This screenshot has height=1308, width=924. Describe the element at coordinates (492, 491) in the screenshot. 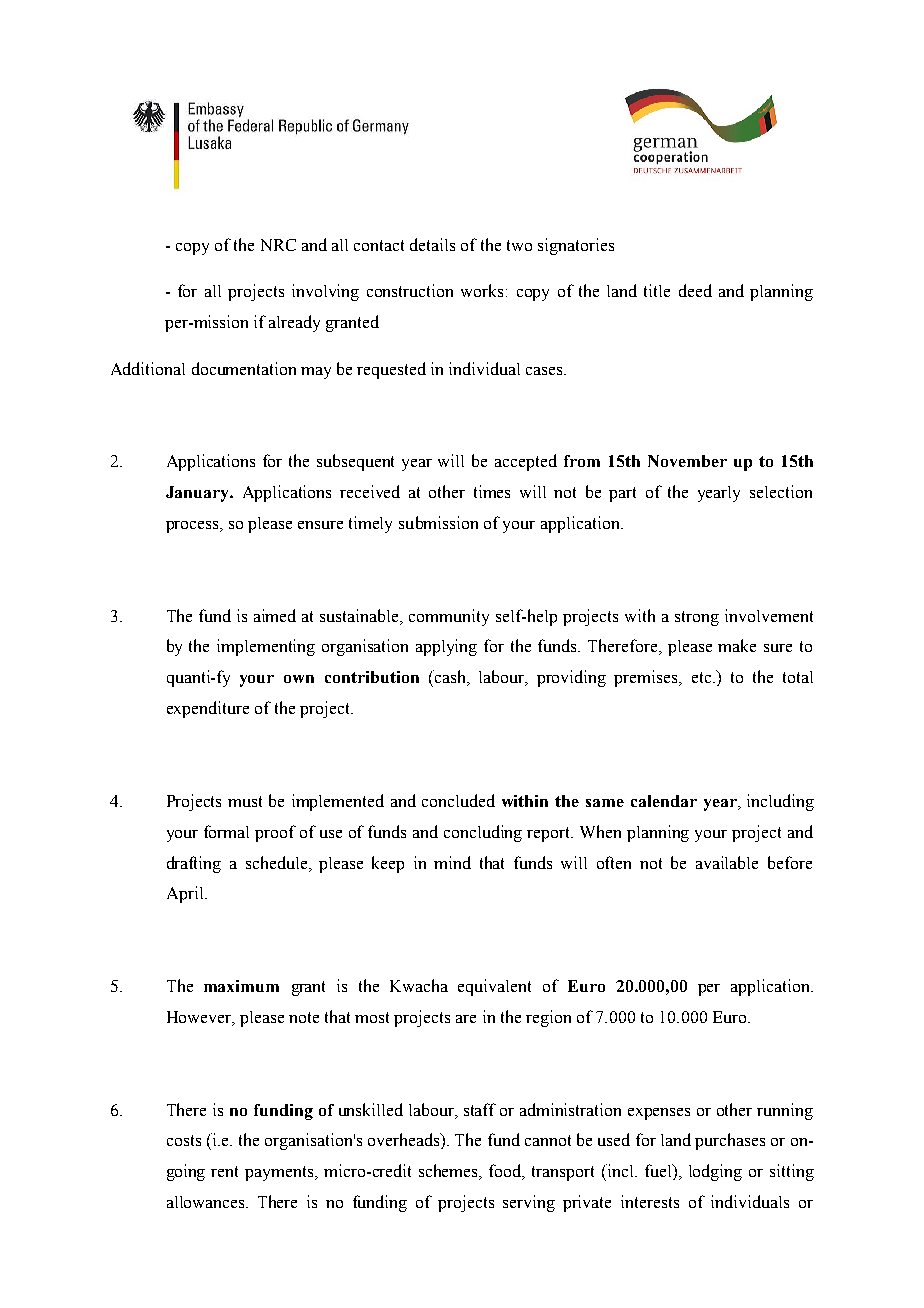

I see `times` at that location.
